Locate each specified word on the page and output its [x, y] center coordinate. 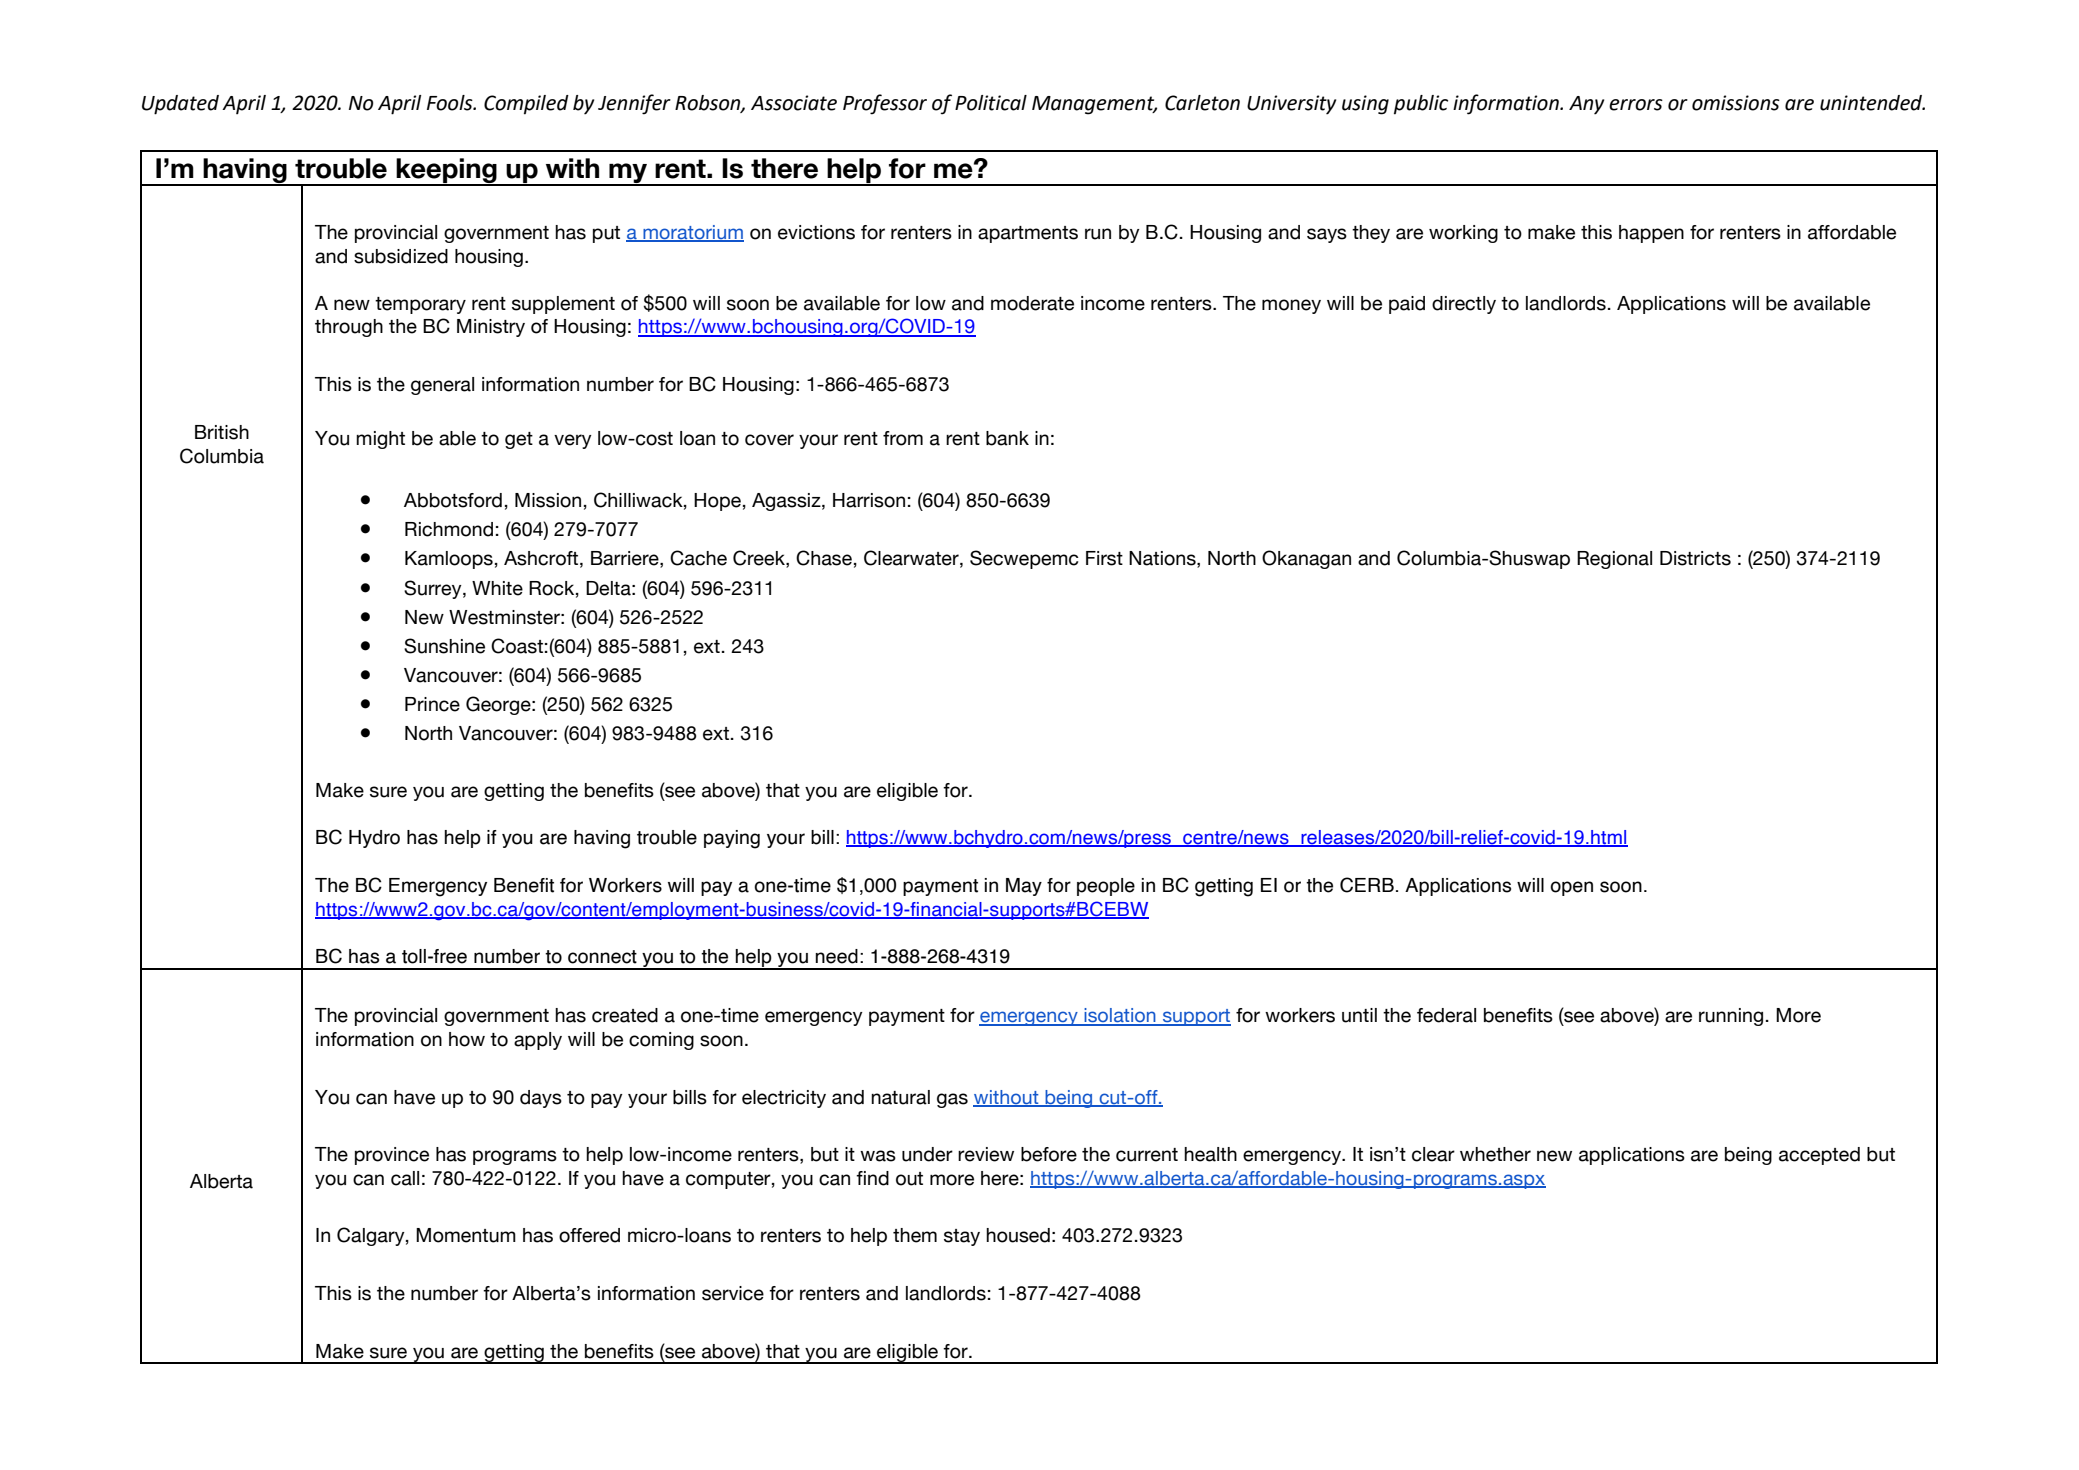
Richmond [449, 529]
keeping [446, 172]
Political [991, 103]
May [1024, 887]
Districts [1695, 558]
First [1104, 558]
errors [1636, 105]
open [1571, 888]
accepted [1819, 1156]
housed [1018, 1235]
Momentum [466, 1235]
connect [602, 957]
